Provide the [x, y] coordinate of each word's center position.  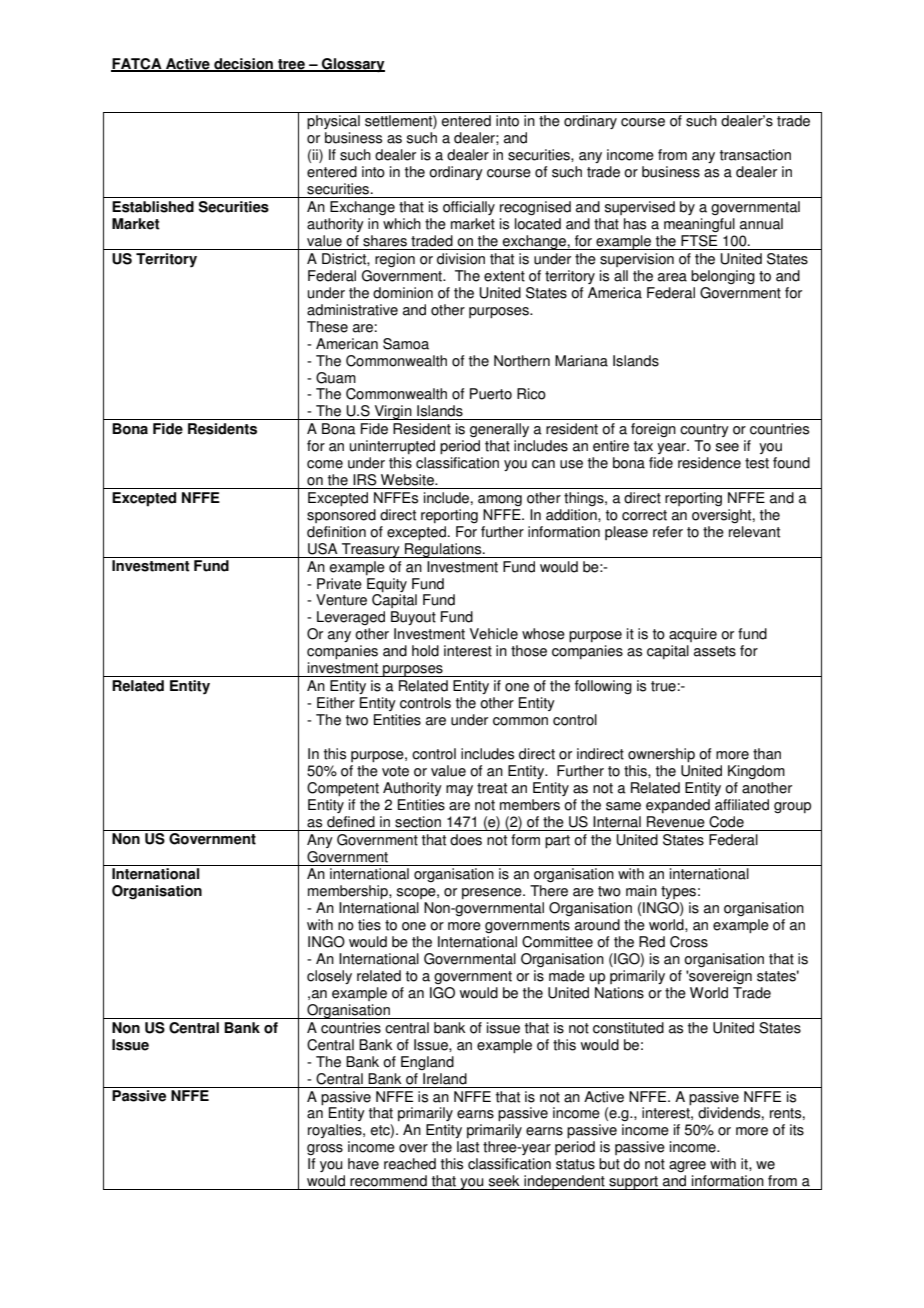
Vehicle [494, 634]
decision [243, 64]
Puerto [491, 394]
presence [493, 893]
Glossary [352, 65]
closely [329, 977]
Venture [341, 600]
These [327, 327]
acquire [693, 635]
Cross [689, 942]
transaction [755, 155]
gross [325, 1149]
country [704, 430]
